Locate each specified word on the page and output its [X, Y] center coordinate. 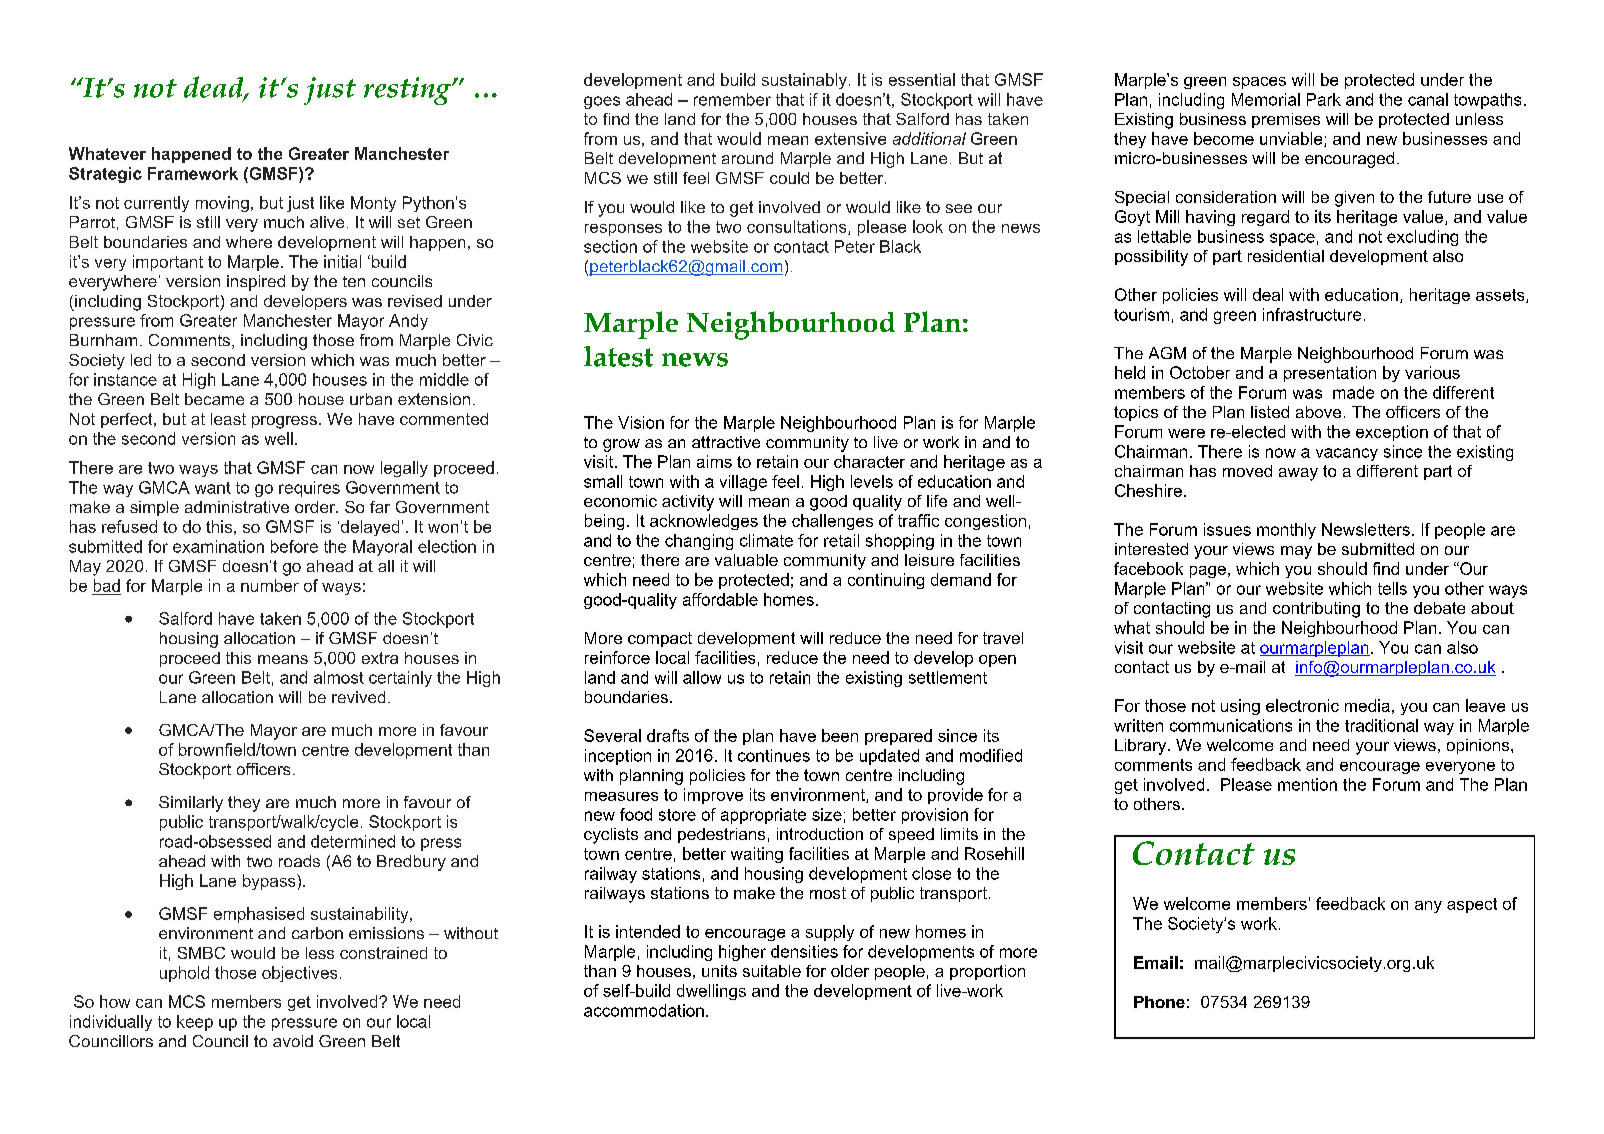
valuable [746, 560]
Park [1324, 99]
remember [732, 99]
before [294, 546]
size [827, 814]
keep [195, 1023]
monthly [1286, 531]
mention [1307, 784]
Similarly [191, 804]
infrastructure [1312, 314]
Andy [408, 322]
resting [408, 91]
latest [618, 356]
